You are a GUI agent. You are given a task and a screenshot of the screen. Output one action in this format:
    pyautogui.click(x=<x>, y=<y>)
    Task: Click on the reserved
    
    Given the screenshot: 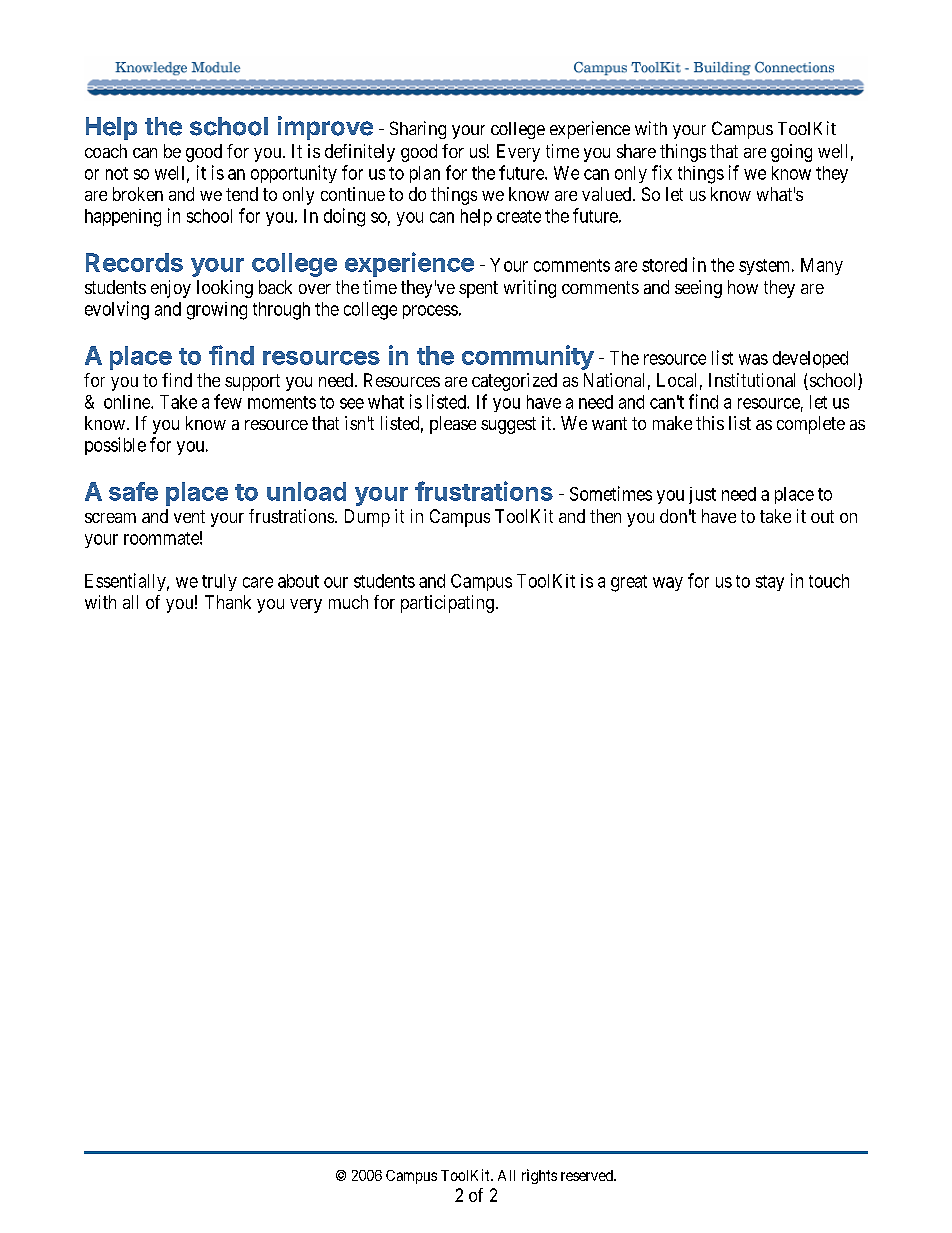 What is the action you would take?
    pyautogui.click(x=588, y=1175)
